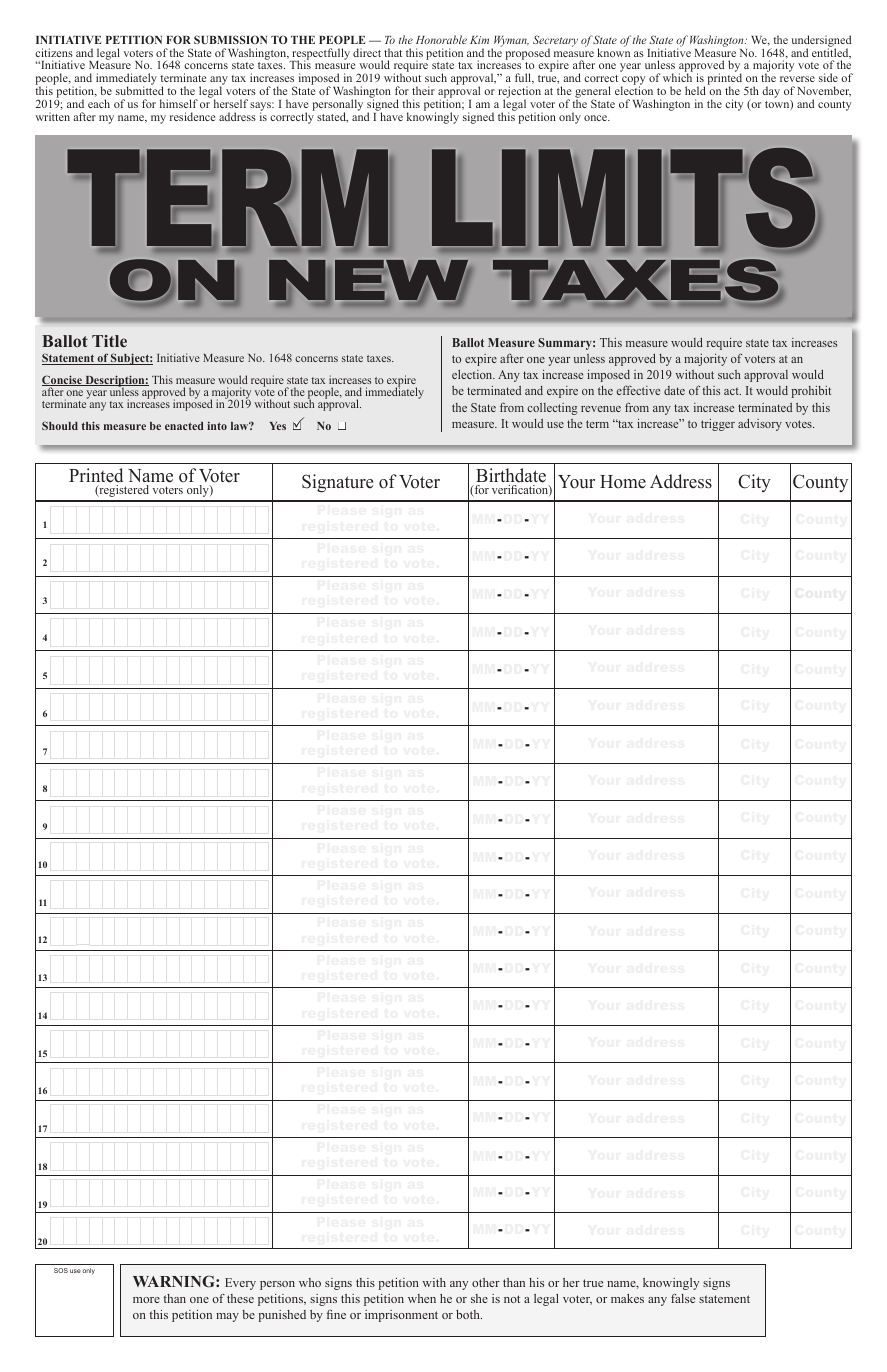 The height and width of the image is (1372, 887). What do you see at coordinates (146, 1300) in the image?
I see `more` at bounding box center [146, 1300].
